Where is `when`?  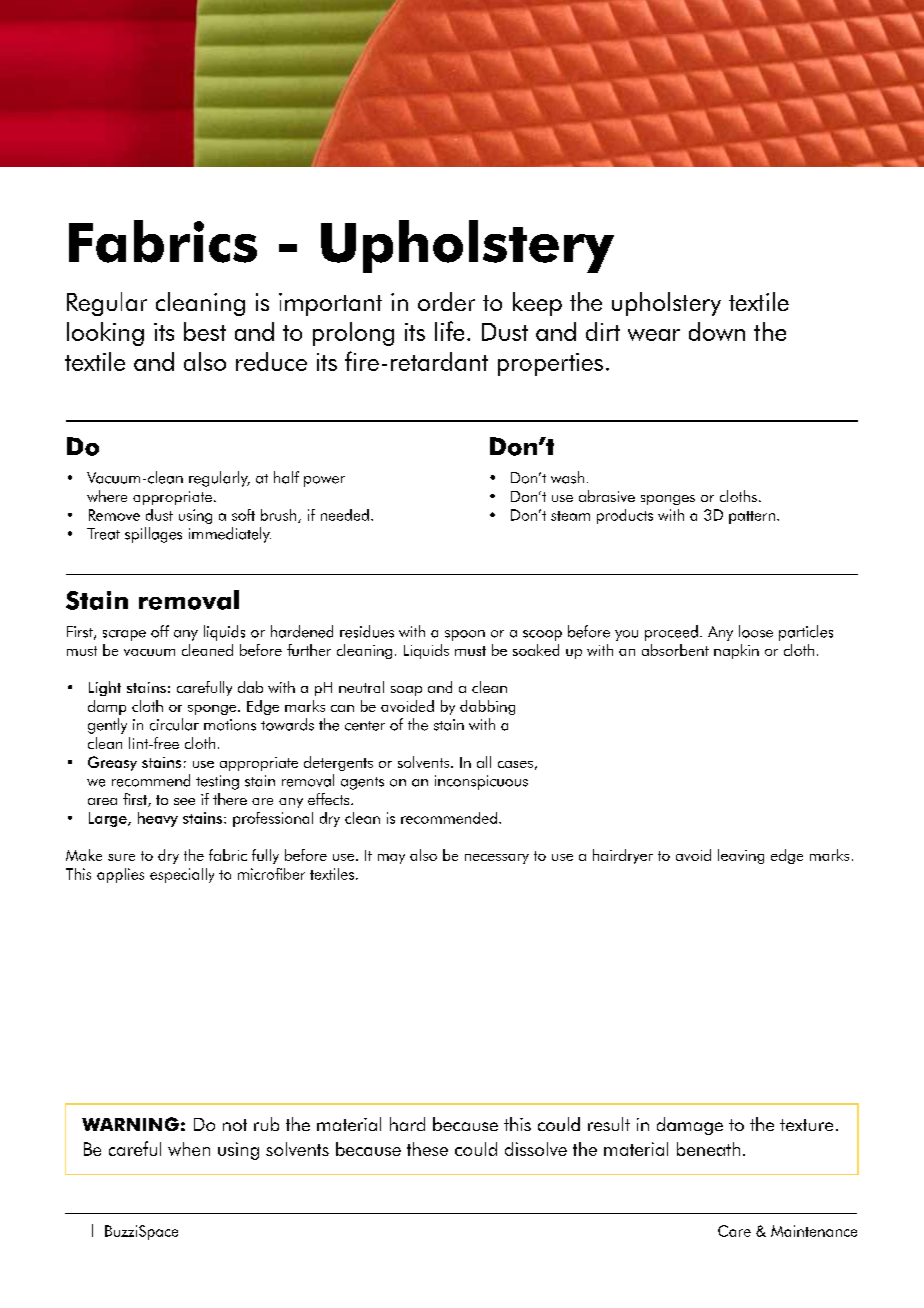 when is located at coordinates (189, 1149).
